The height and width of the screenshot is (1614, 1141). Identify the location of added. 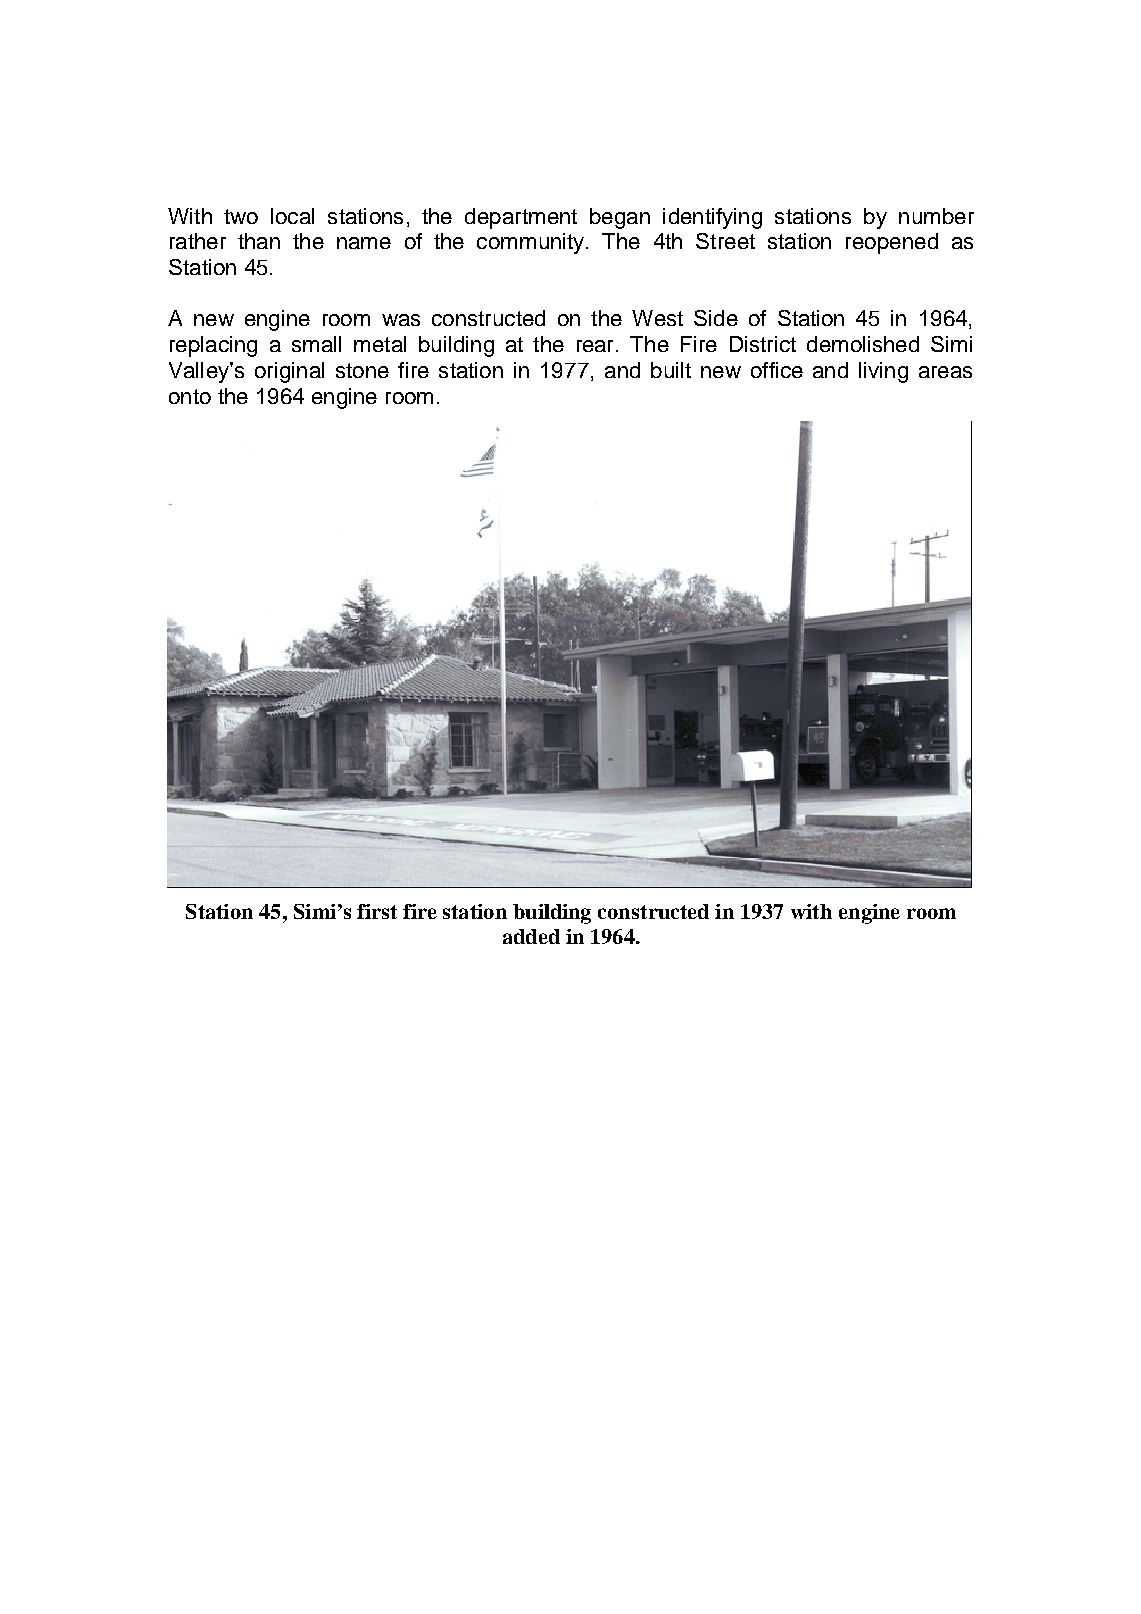
(531, 936).
